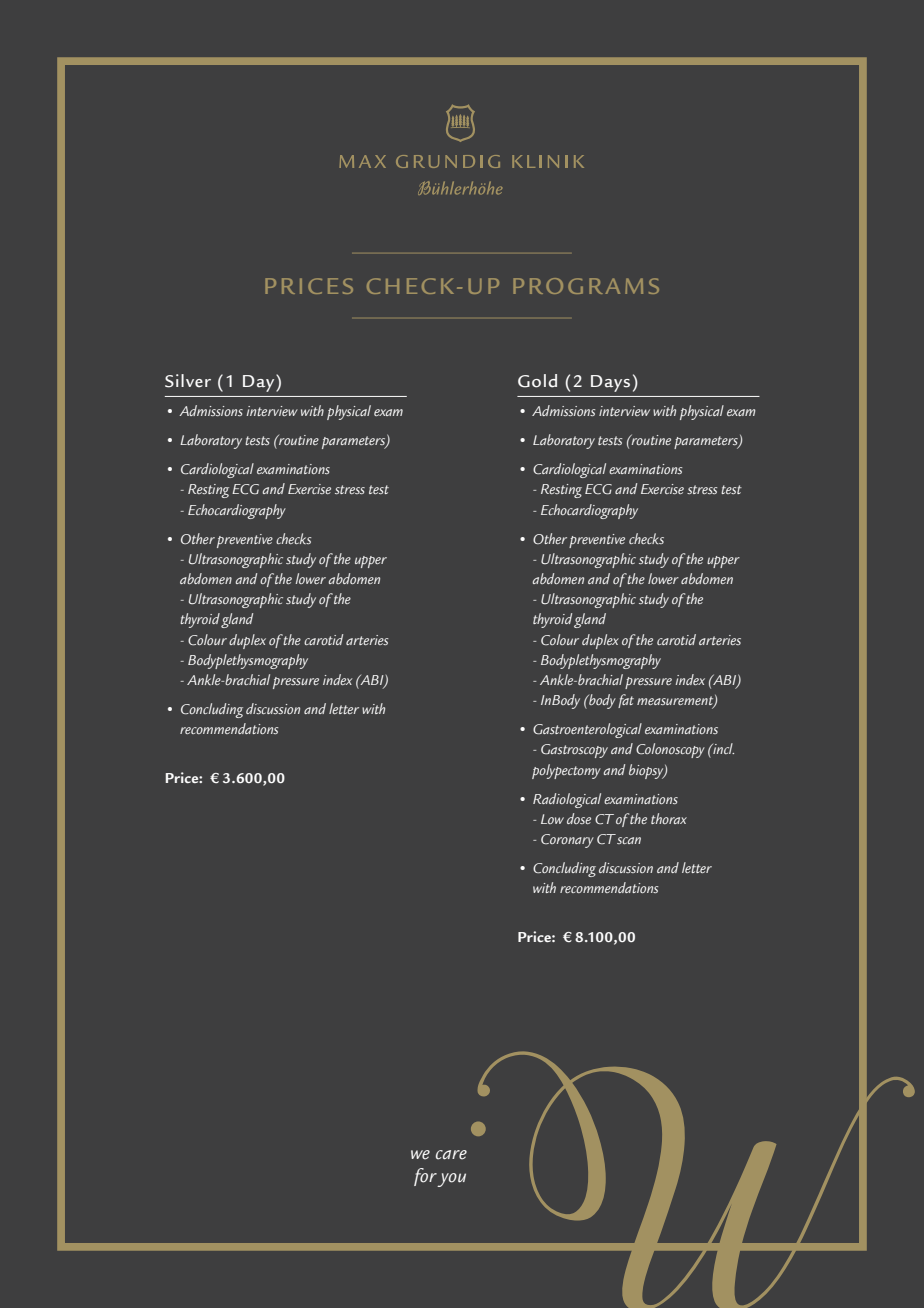 The height and width of the page is (1308, 924). Describe the element at coordinates (567, 841) in the page. I see `Coronary` at that location.
